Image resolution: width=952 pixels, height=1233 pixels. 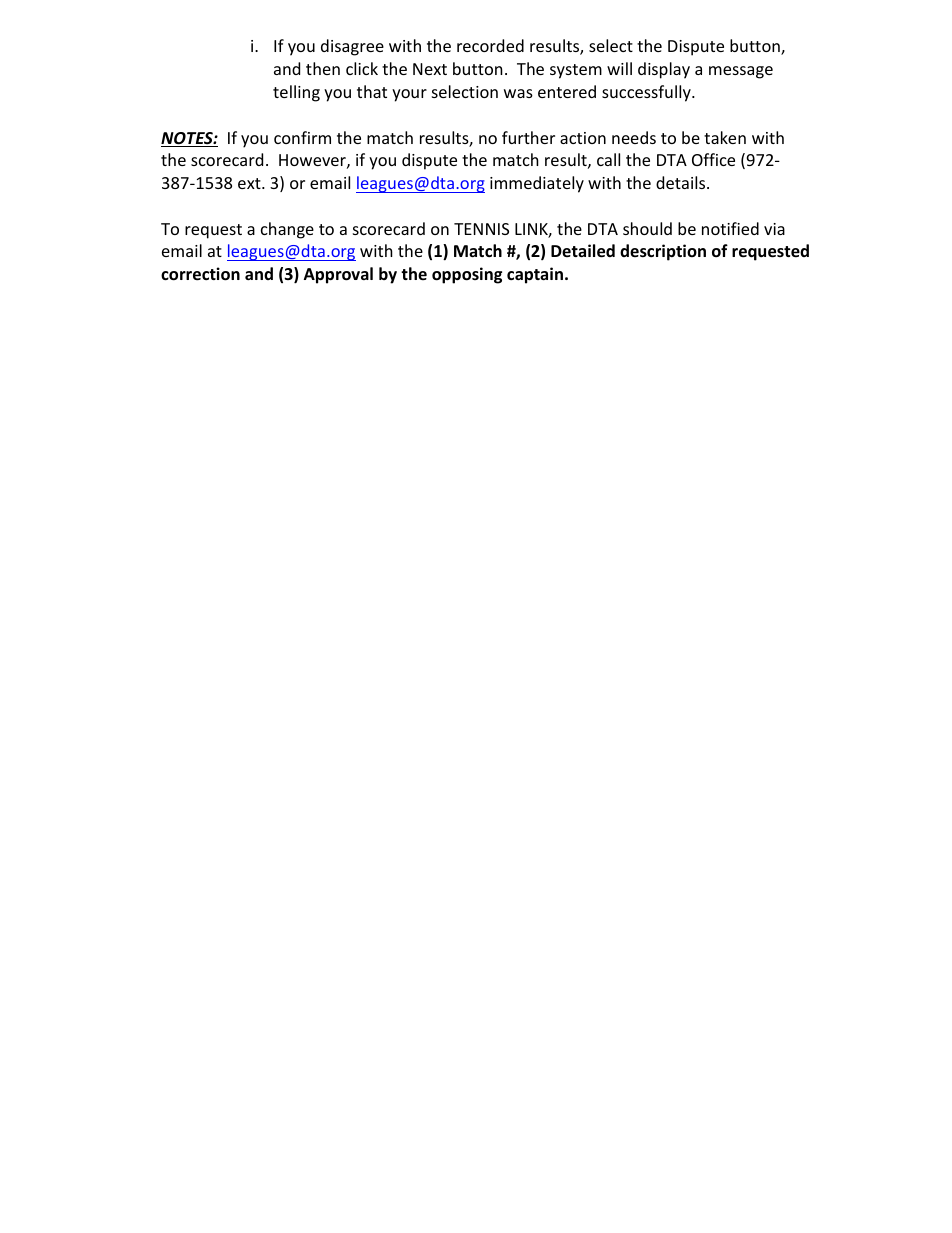 I want to click on disagree, so click(x=352, y=47).
